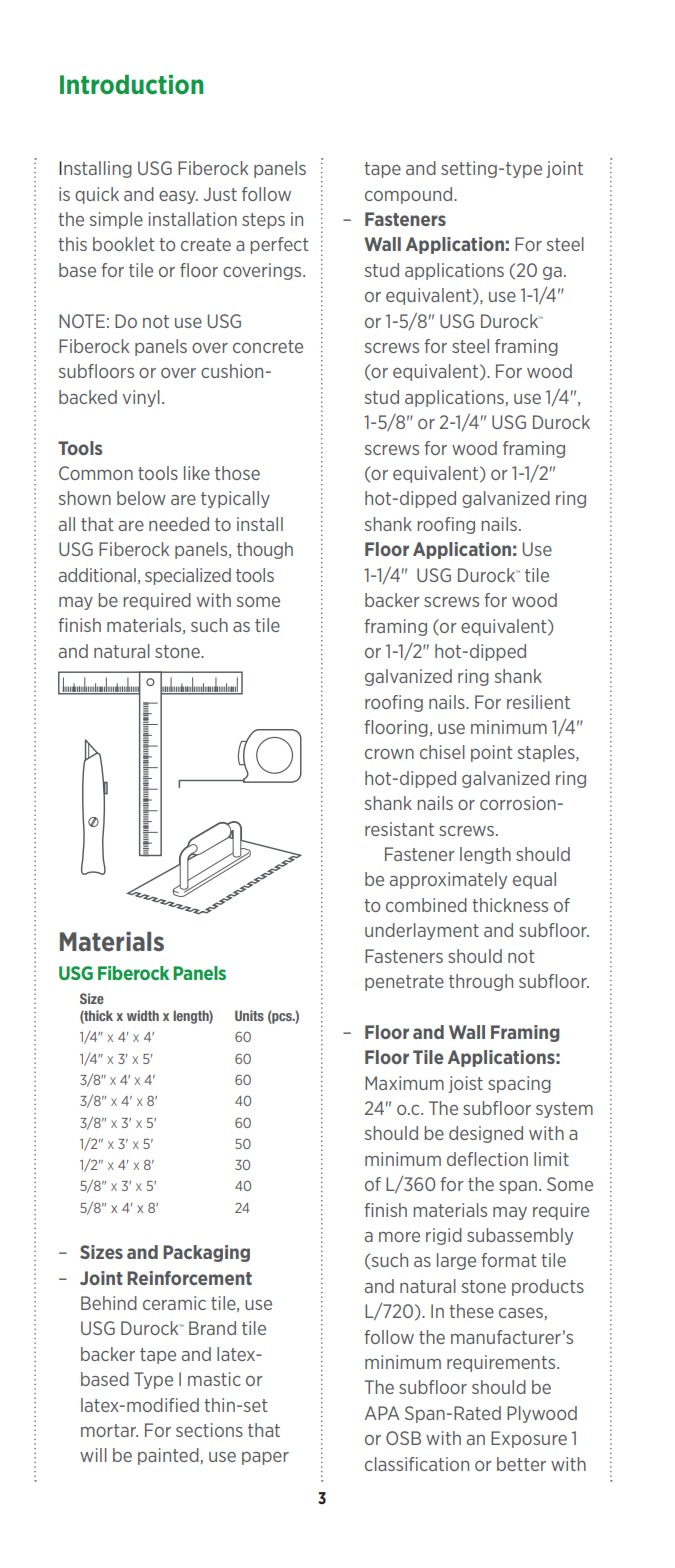  What do you see at coordinates (263, 221) in the page?
I see `steps` at bounding box center [263, 221].
